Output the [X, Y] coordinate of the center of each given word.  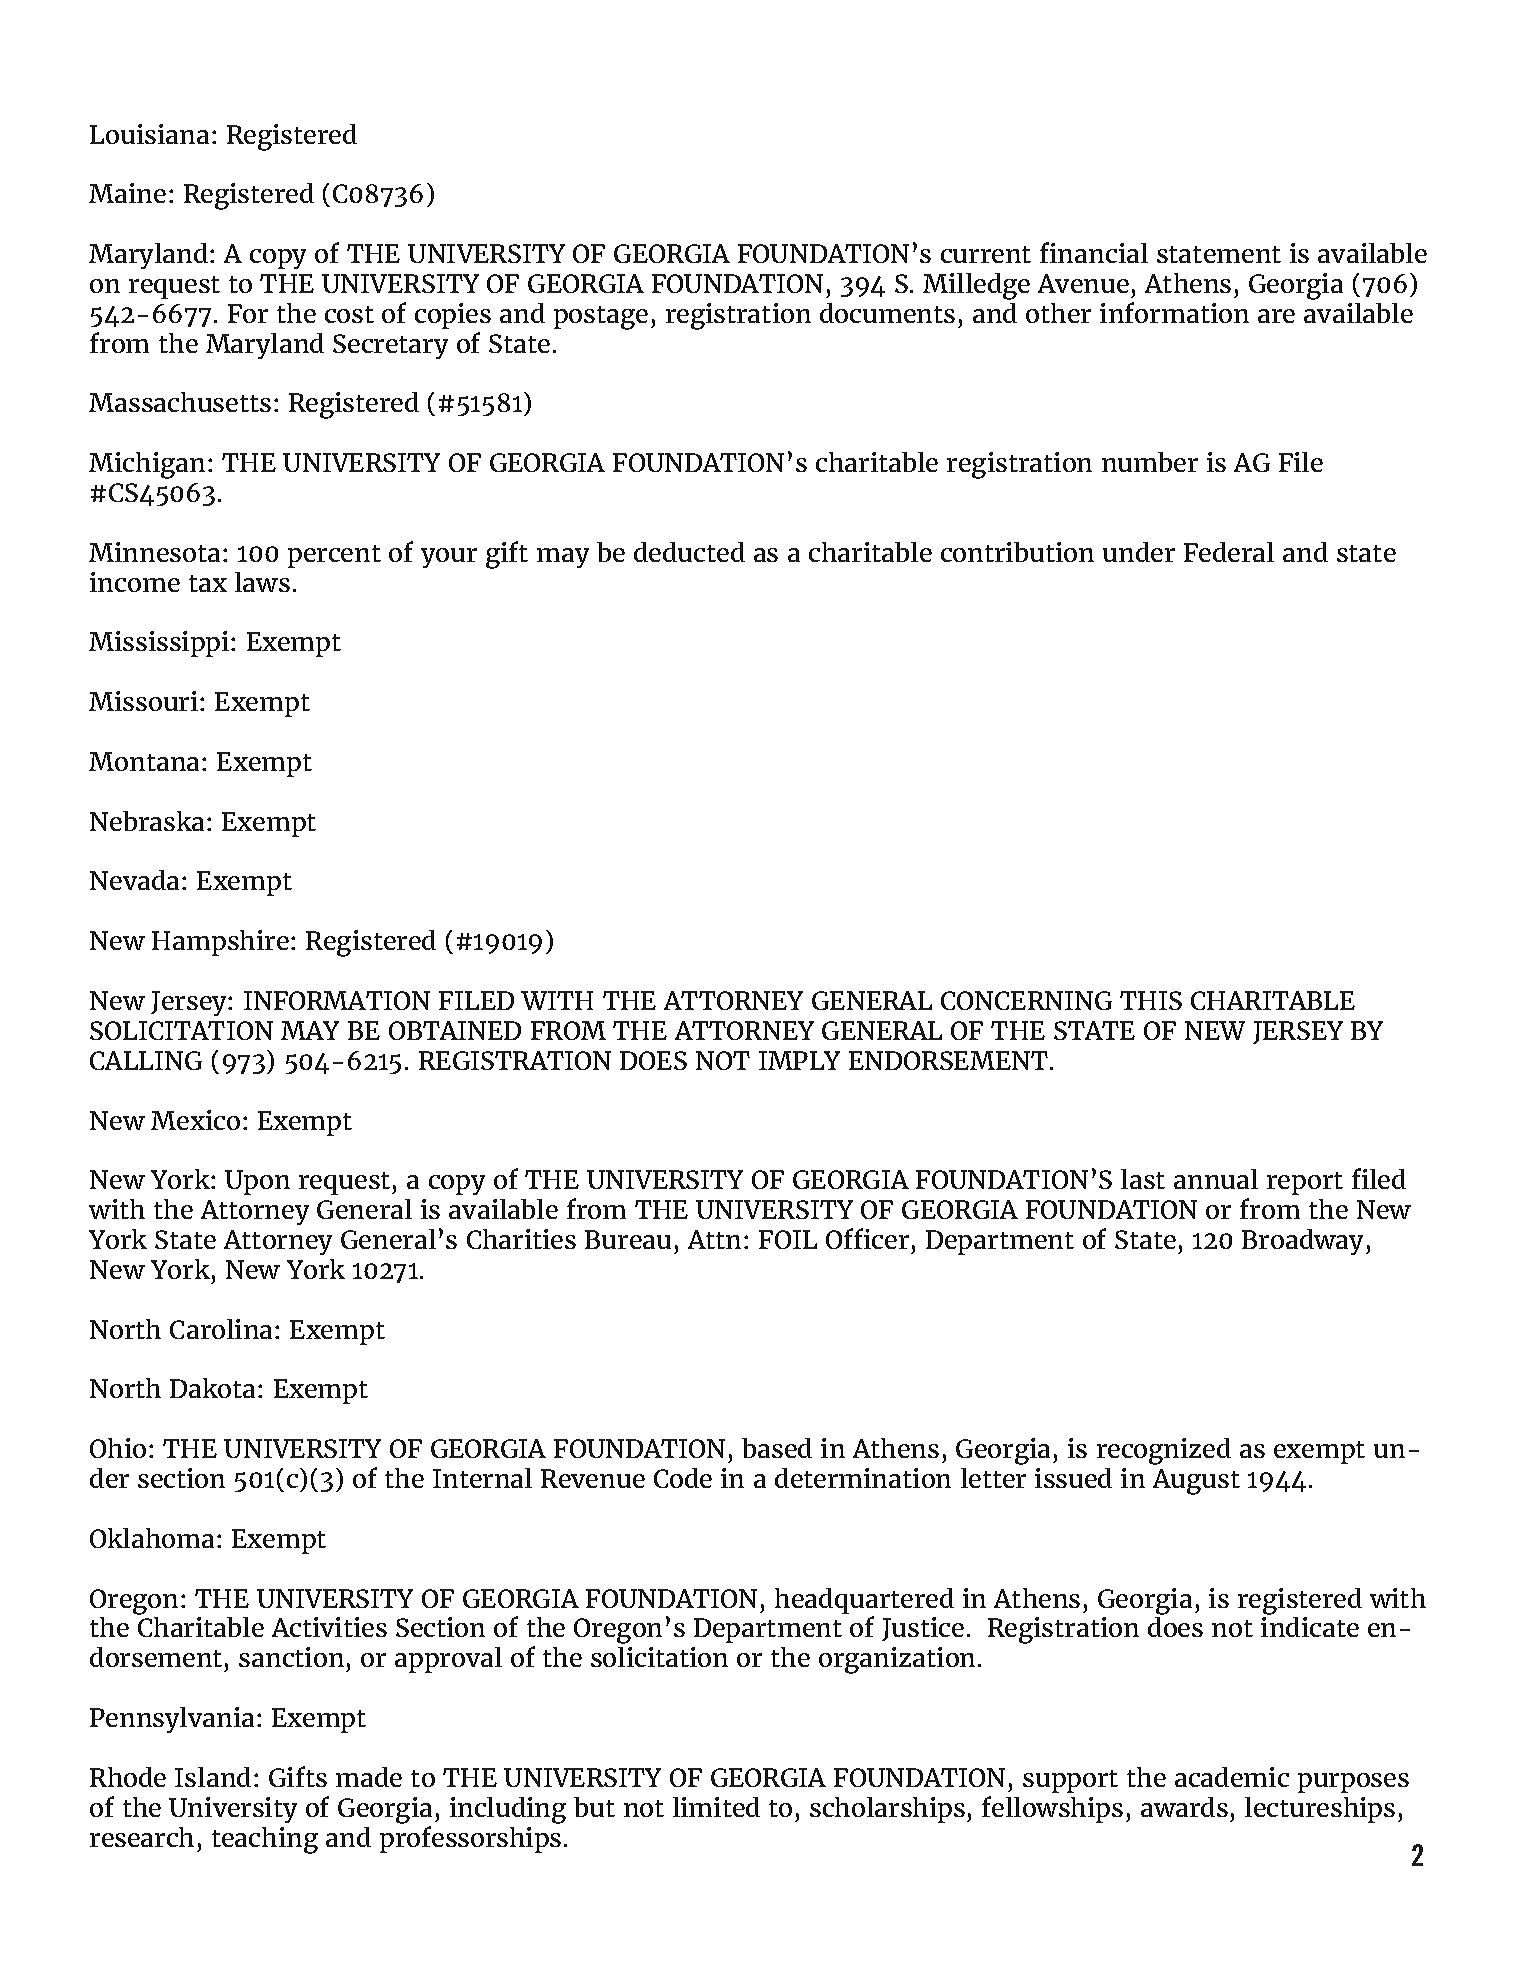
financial [1094, 252]
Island [213, 1777]
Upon [257, 1182]
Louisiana [149, 134]
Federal [1229, 552]
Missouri [143, 701]
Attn [714, 1239]
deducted [689, 552]
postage [601, 318]
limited [716, 1807]
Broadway [1304, 1242]
